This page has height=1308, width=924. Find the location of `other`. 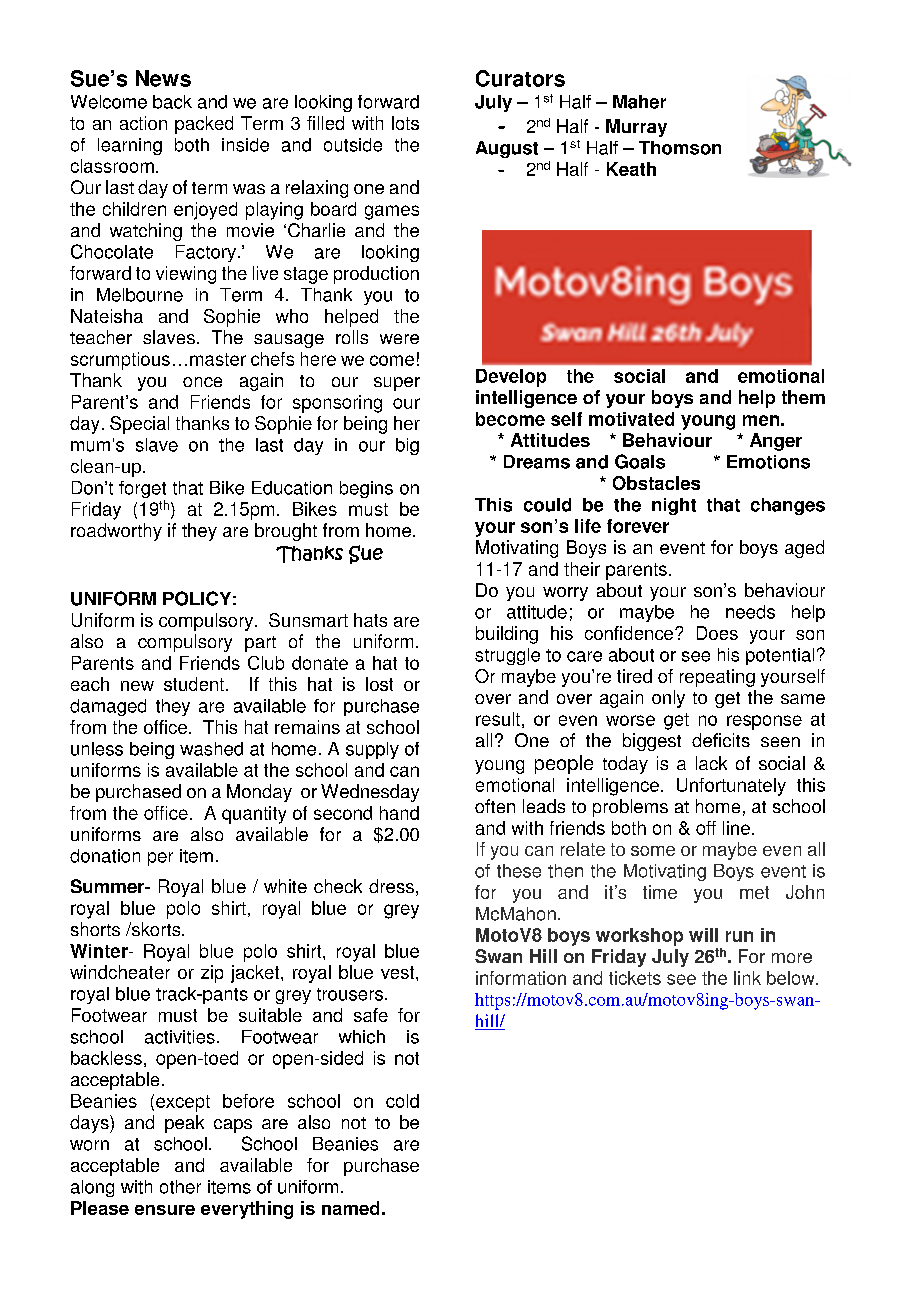

other is located at coordinates (180, 1187).
